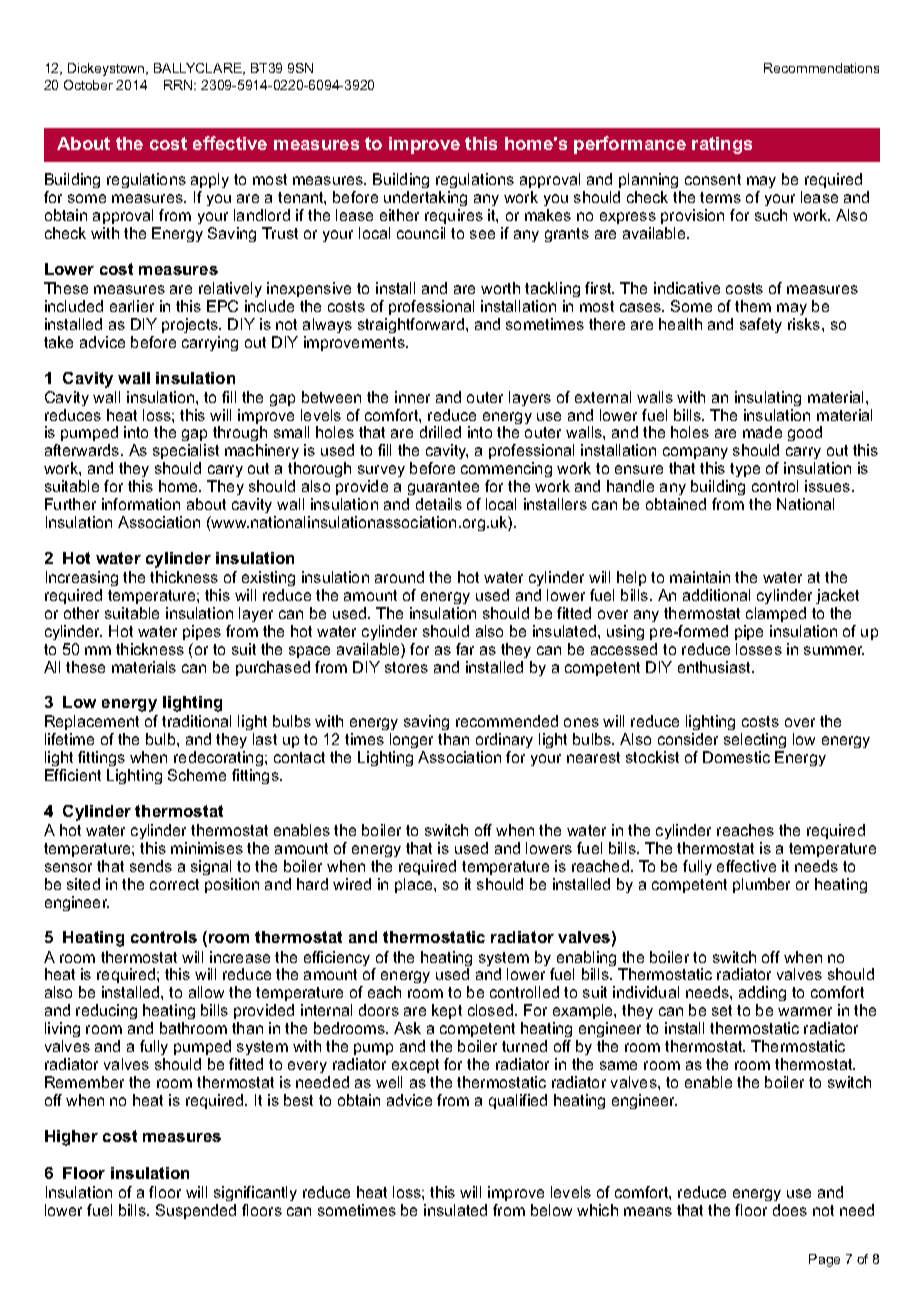 Image resolution: width=924 pixels, height=1308 pixels. What do you see at coordinates (179, 85) in the page?
I see `RRN` at bounding box center [179, 85].
